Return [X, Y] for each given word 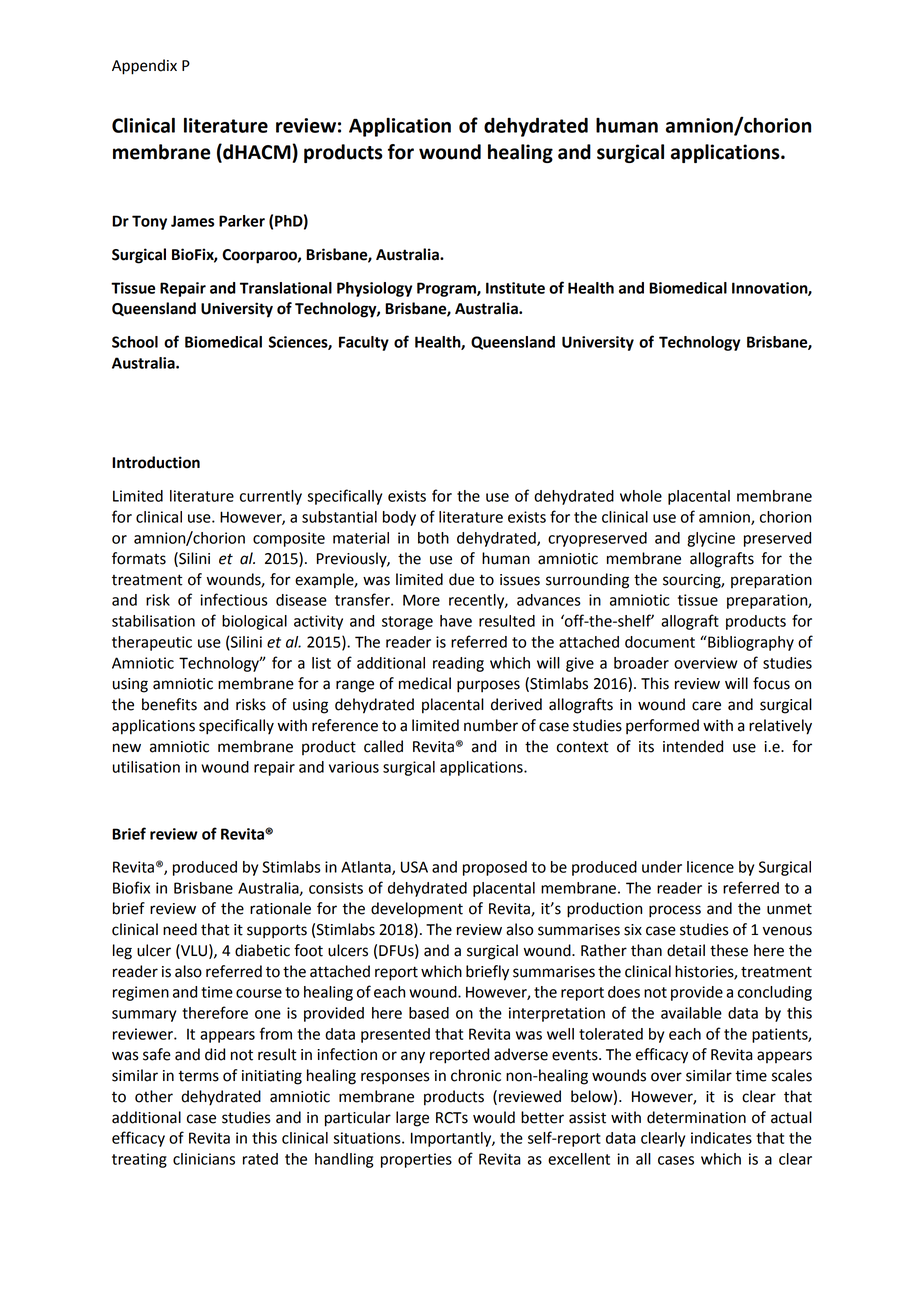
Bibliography [750, 643]
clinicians [204, 1159]
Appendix [144, 67]
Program [447, 289]
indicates [721, 1138]
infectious [234, 599]
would [494, 1117]
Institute [515, 288]
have [456, 621]
